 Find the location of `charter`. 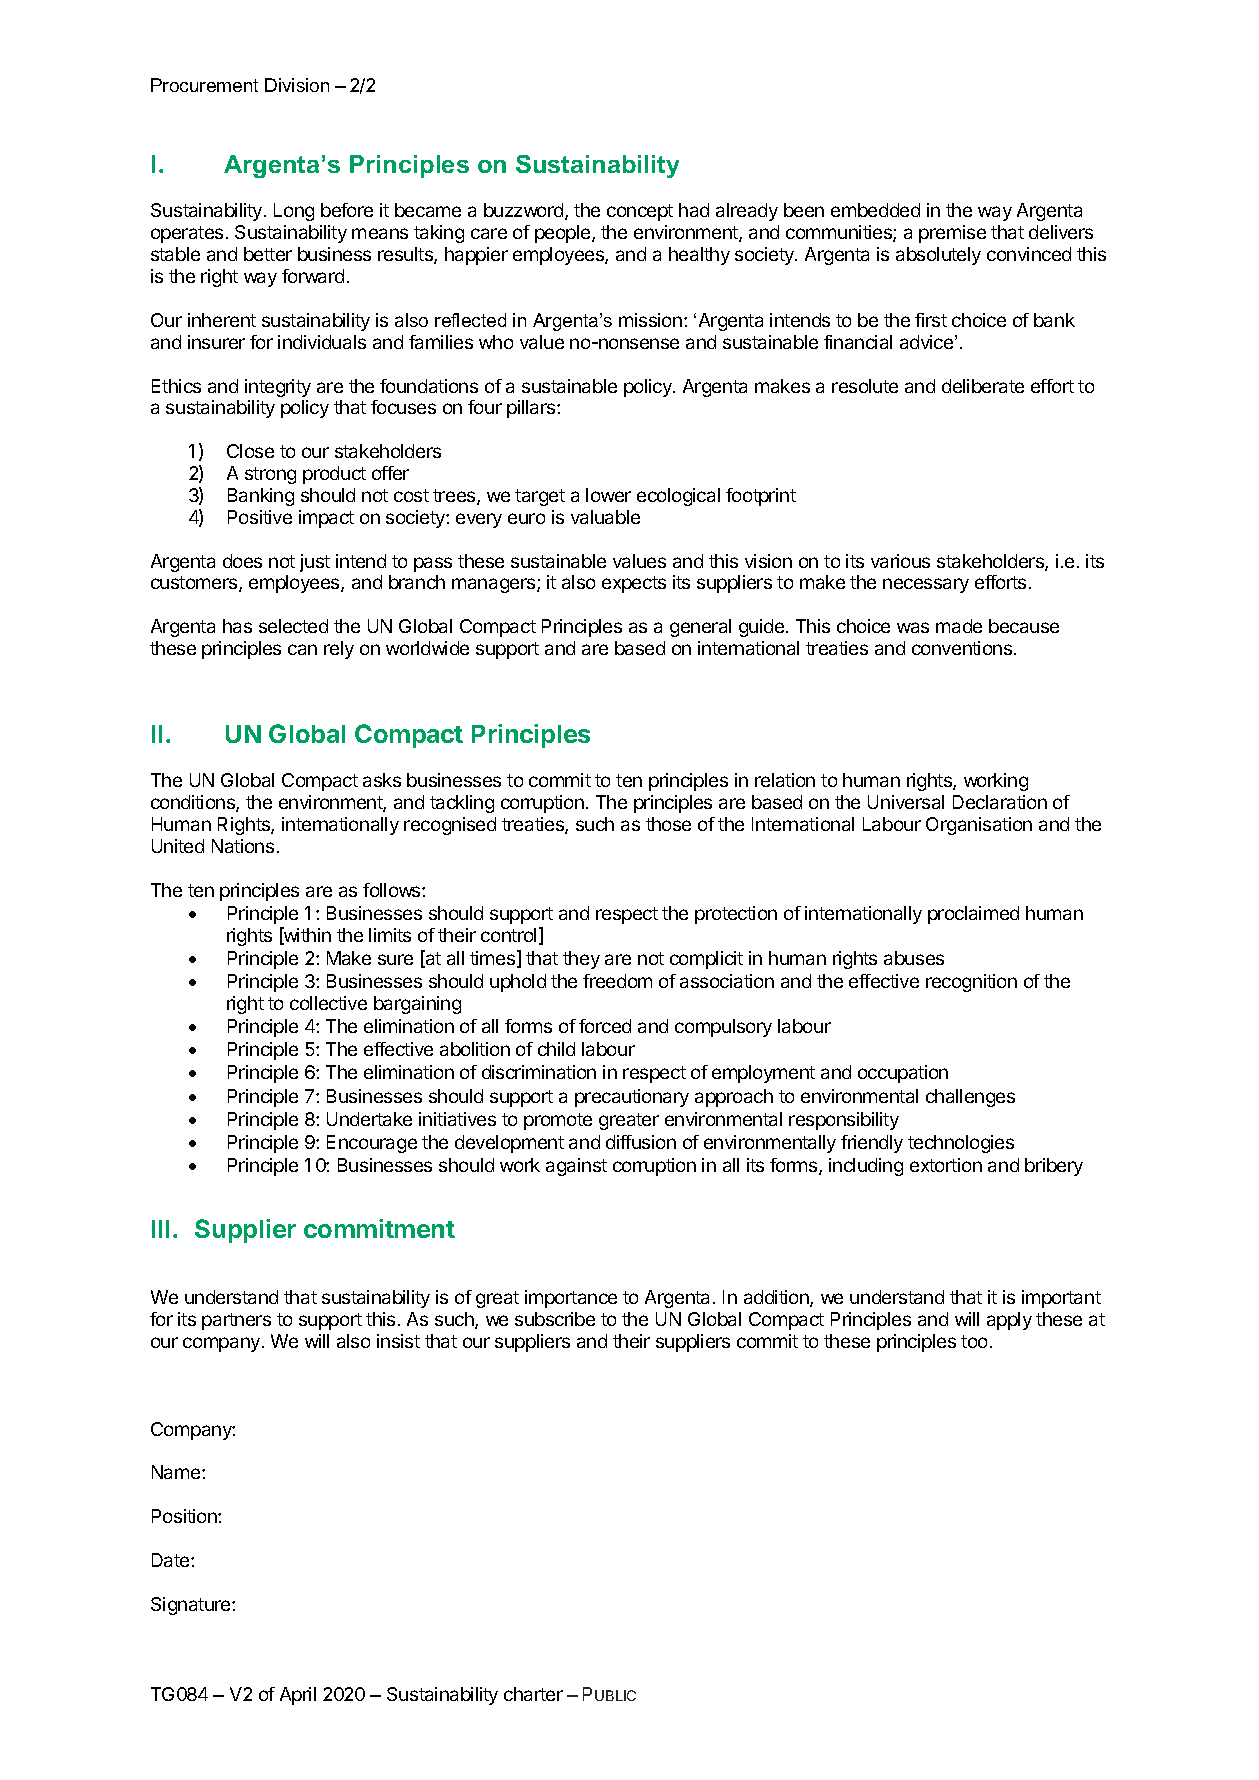

charter is located at coordinates (533, 1694).
